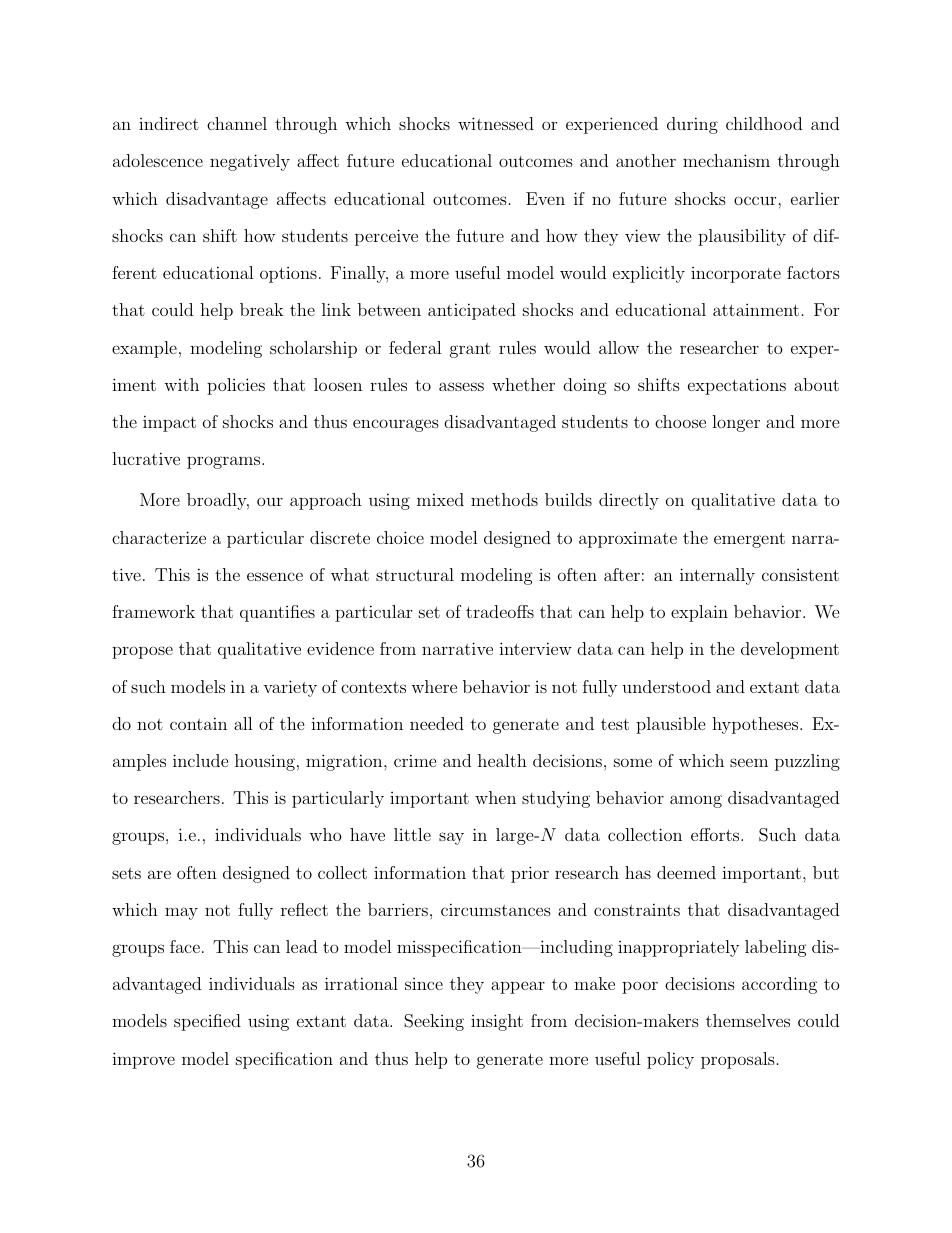 This image has width=952, height=1233. I want to click on tradeoffs, so click(500, 611).
